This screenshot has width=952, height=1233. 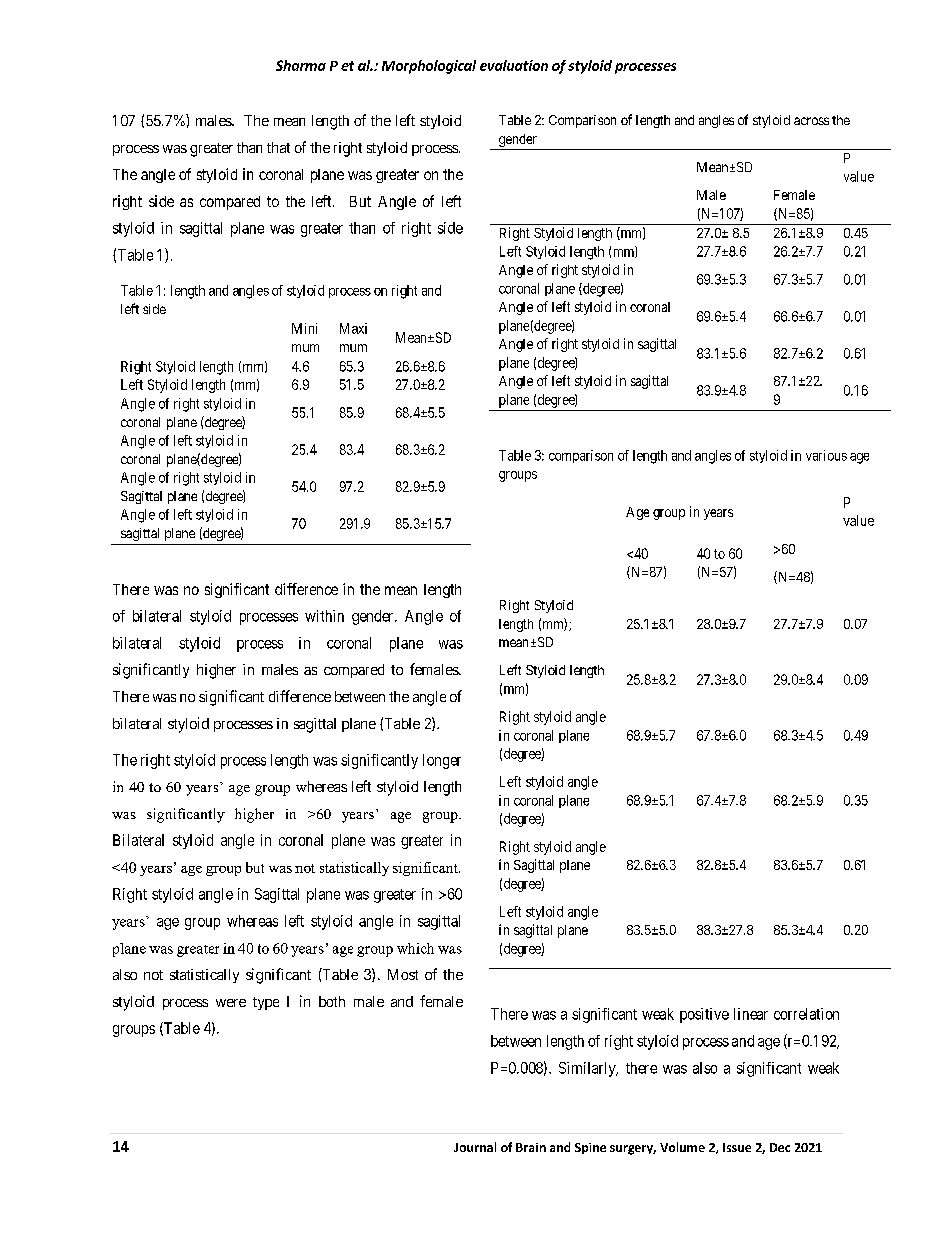 I want to click on longer, so click(x=442, y=761).
